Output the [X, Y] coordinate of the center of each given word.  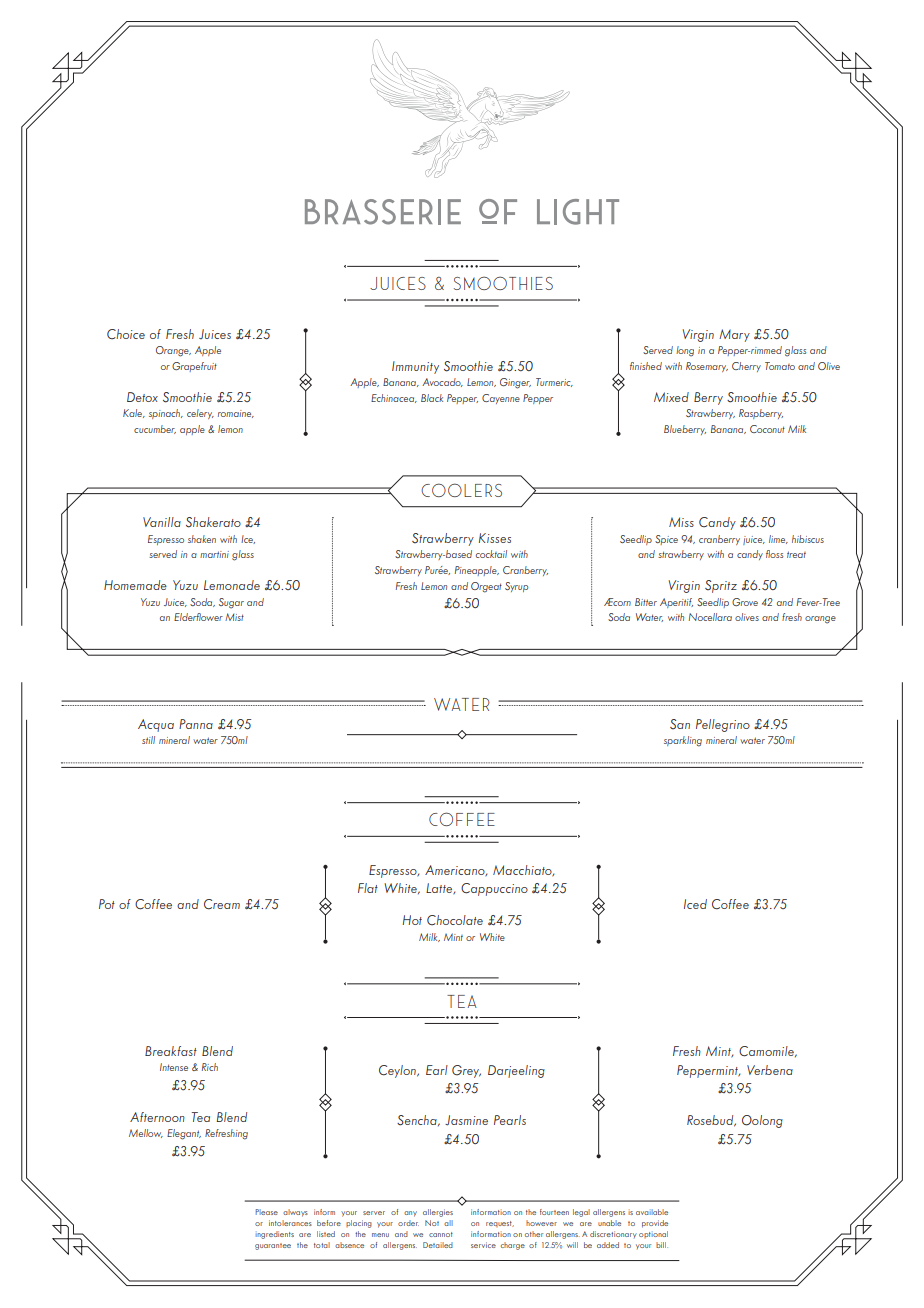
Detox [142, 397]
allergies [438, 1213]
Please [266, 1212]
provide [655, 1224]
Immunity [415, 367]
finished [646, 366]
